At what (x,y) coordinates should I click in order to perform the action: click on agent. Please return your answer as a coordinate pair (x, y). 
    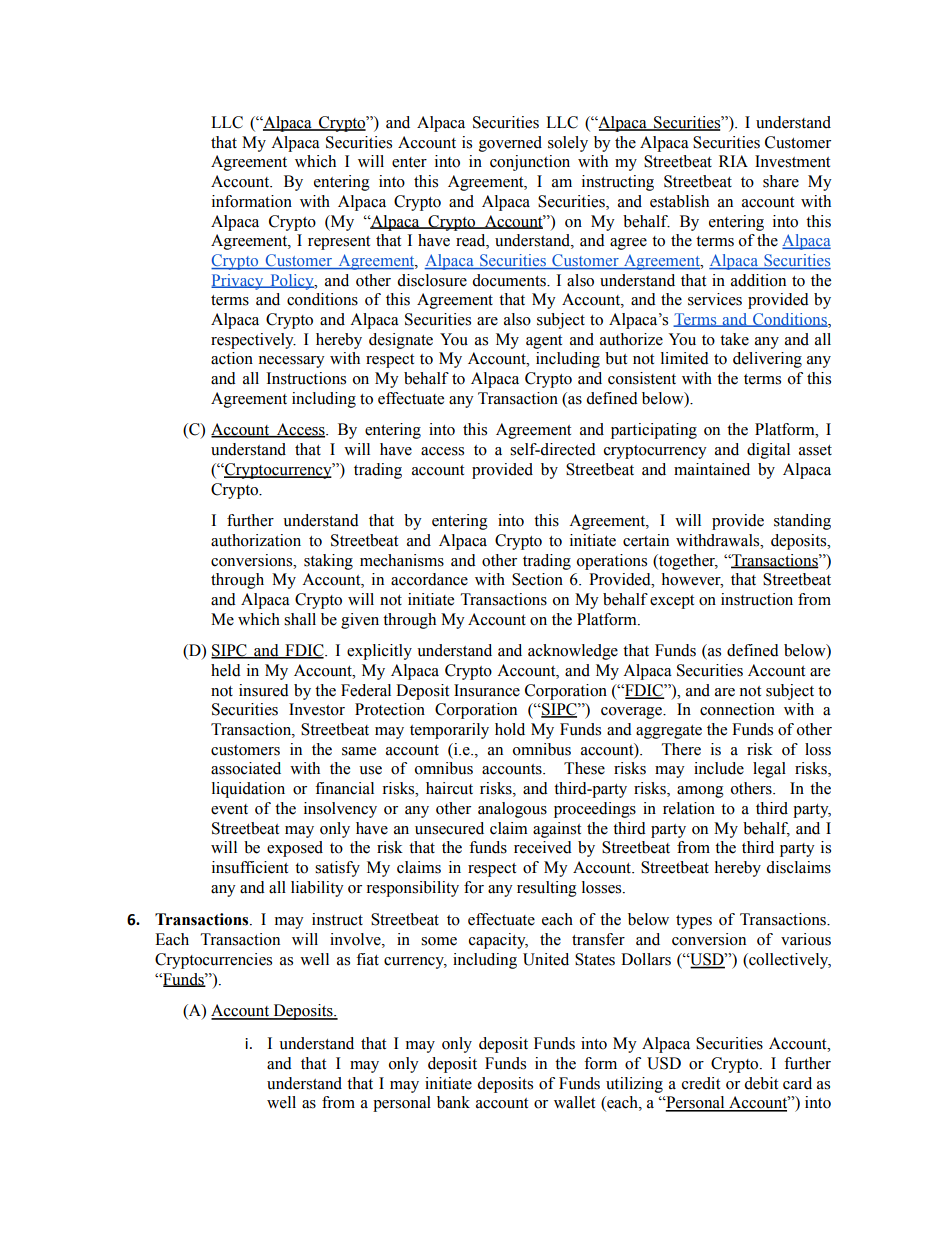
    Looking at the image, I should click on (544, 342).
